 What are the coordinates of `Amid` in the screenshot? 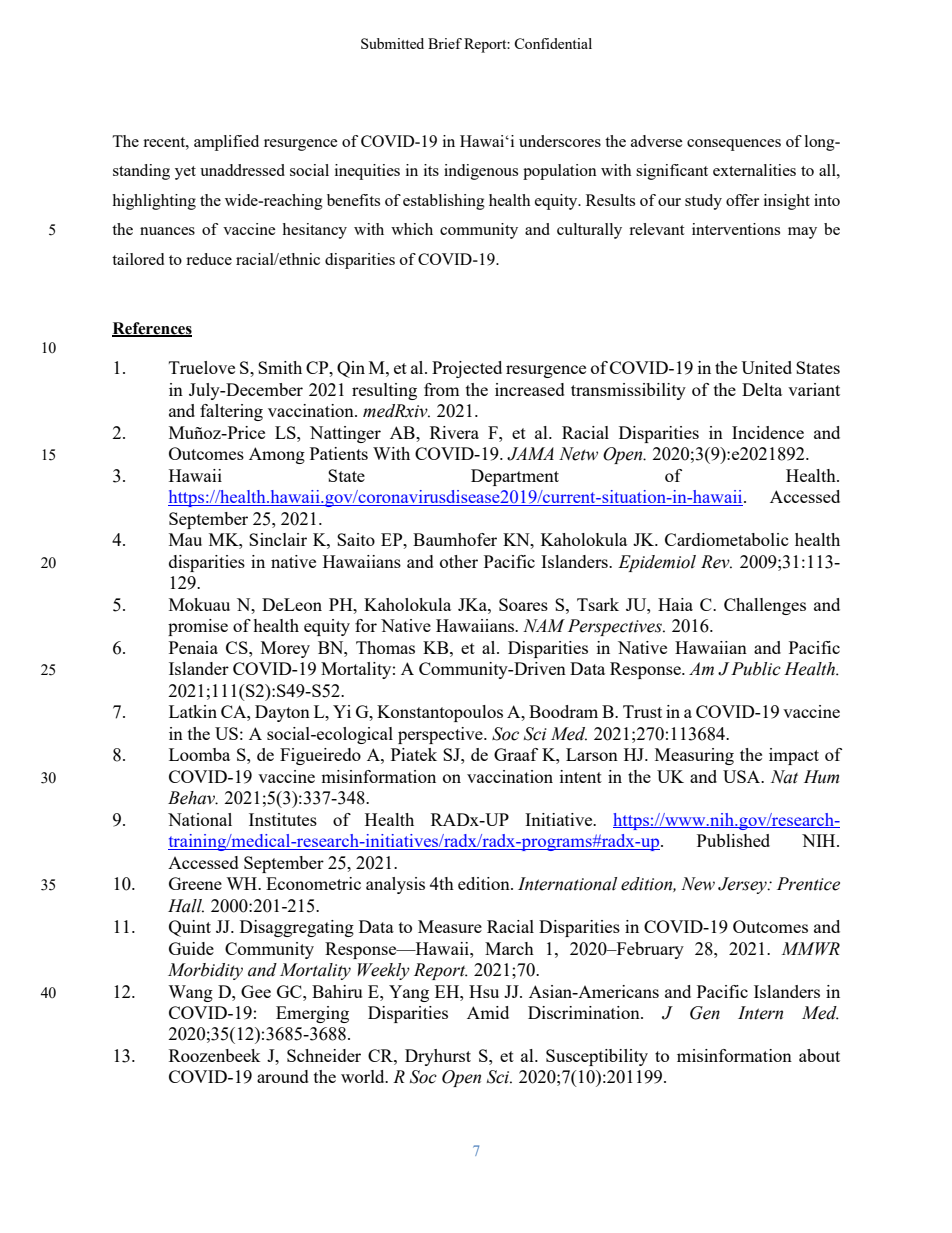 It's located at (488, 1012).
